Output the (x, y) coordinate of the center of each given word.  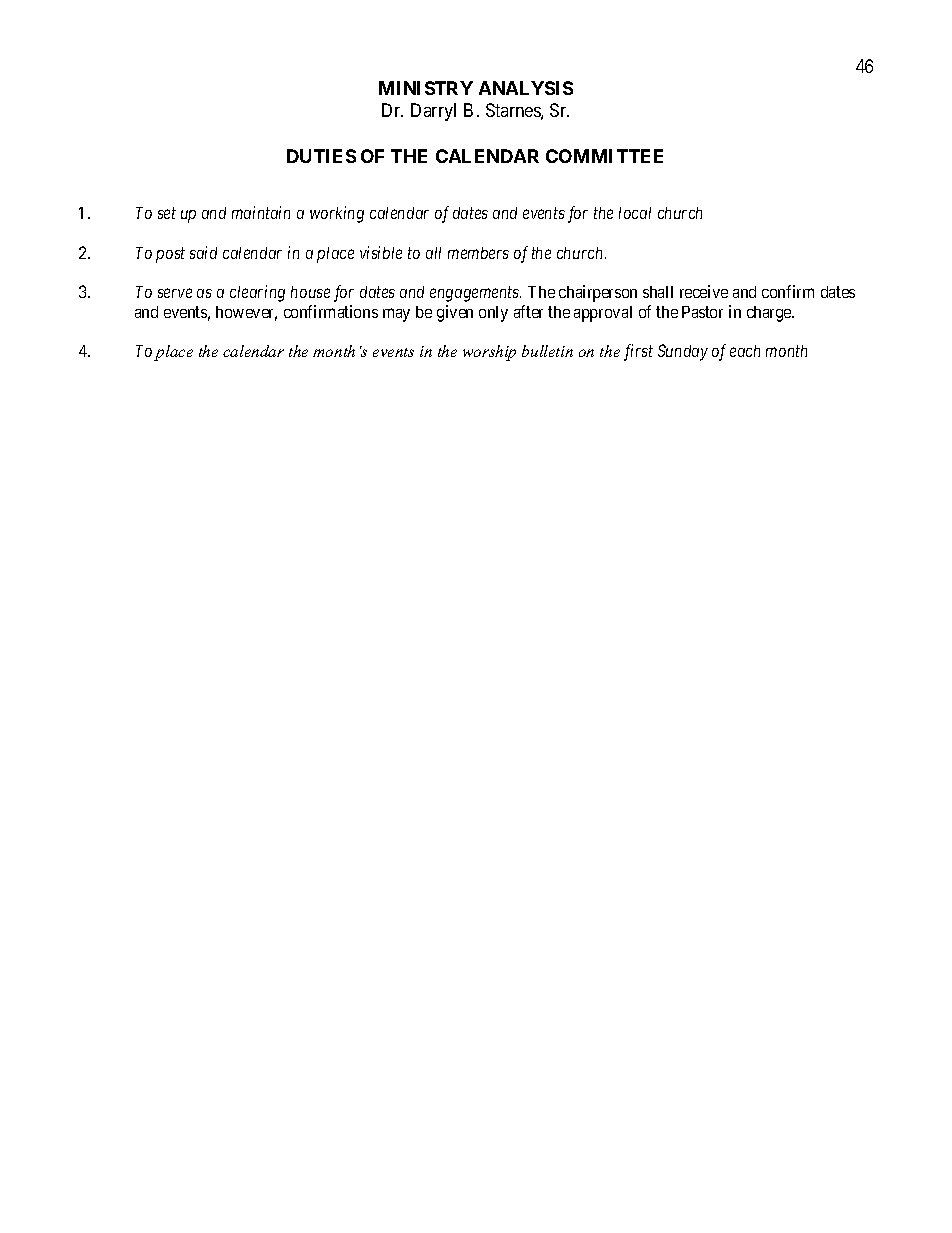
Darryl (433, 112)
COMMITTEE (604, 156)
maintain (261, 212)
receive (704, 291)
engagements (475, 294)
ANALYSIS (526, 88)
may (396, 315)
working (337, 214)
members (478, 253)
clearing (257, 293)
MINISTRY (426, 88)
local (635, 213)
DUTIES (321, 156)
